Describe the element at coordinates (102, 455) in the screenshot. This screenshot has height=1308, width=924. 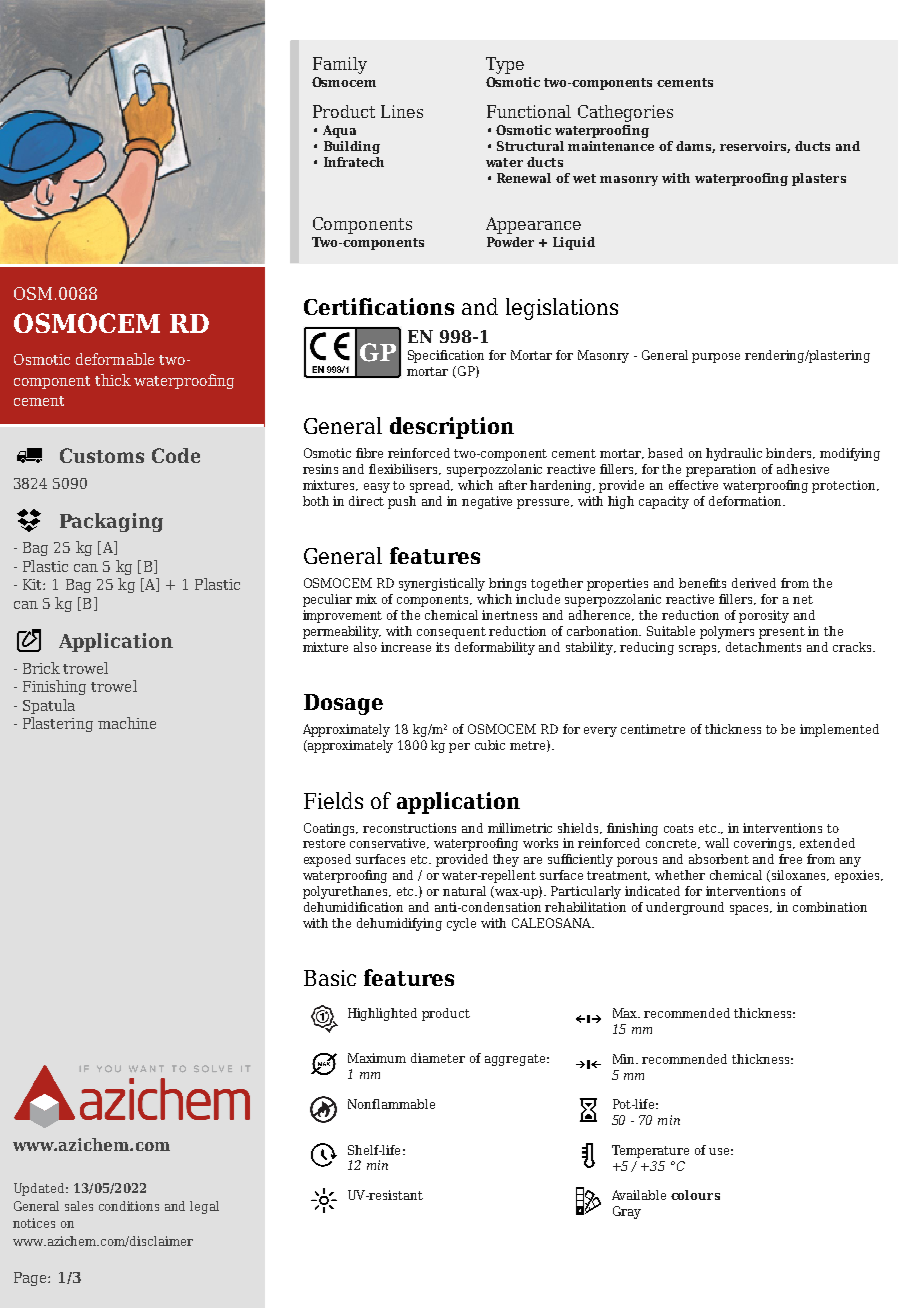
I see `Customs` at that location.
